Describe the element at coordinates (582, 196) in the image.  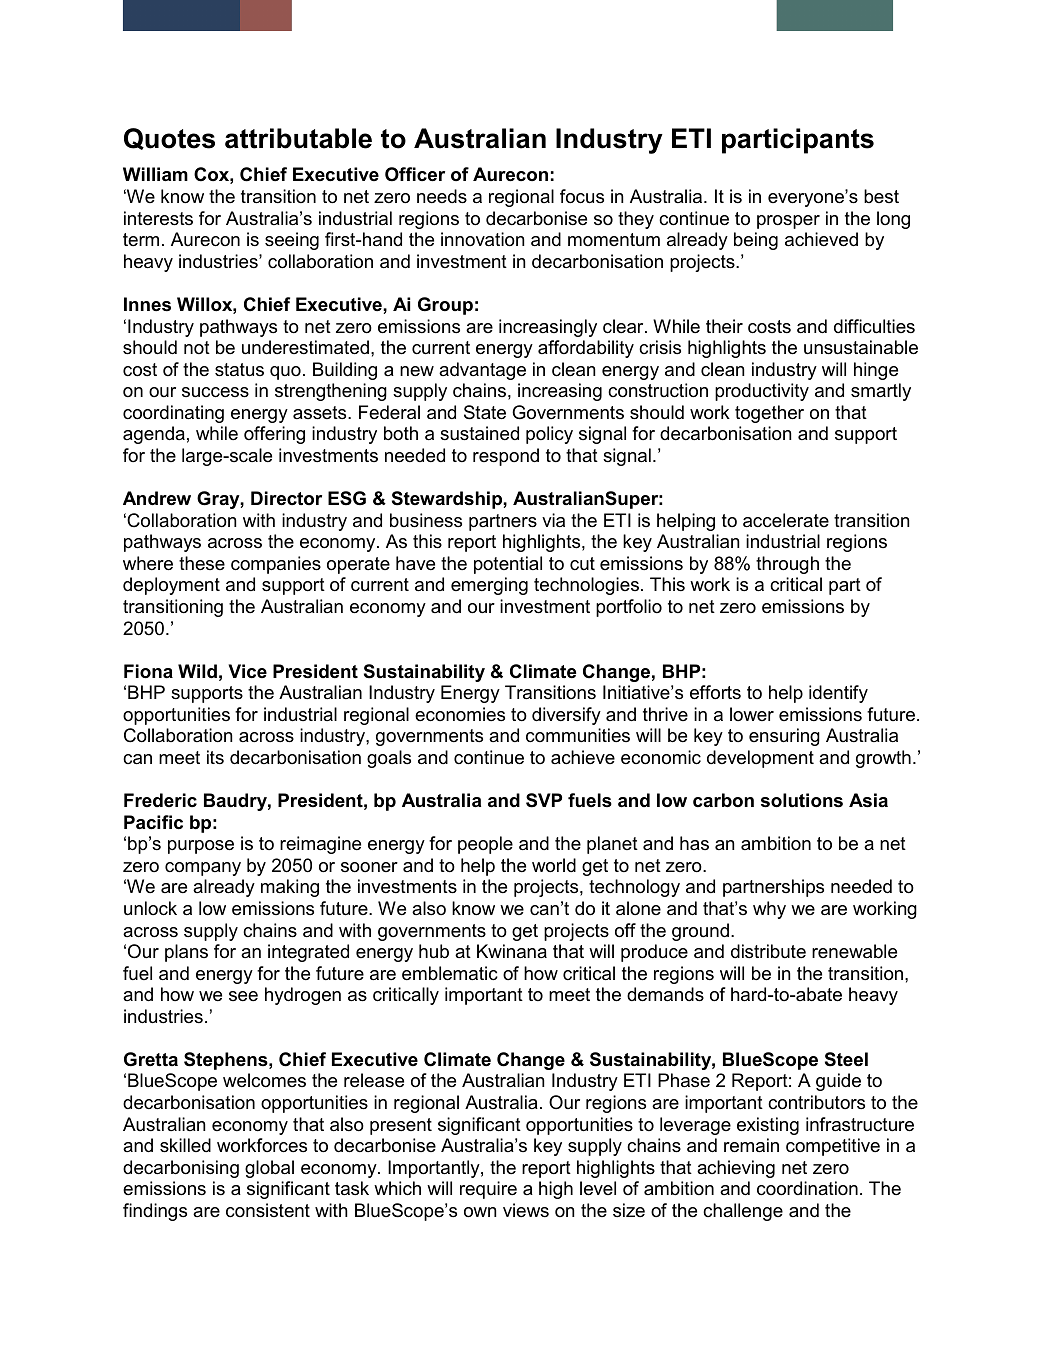
I see `focus` at that location.
